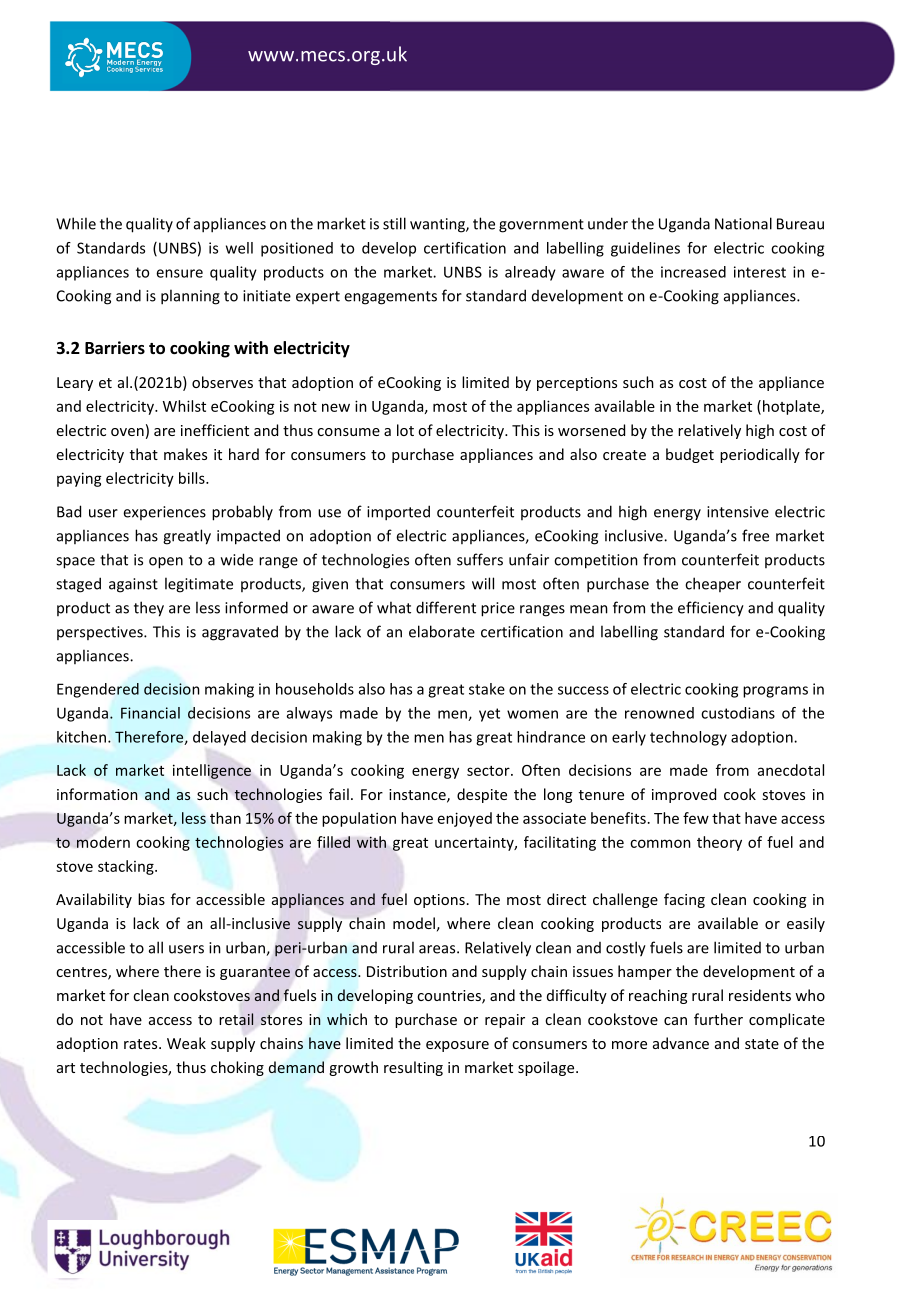  I want to click on improved, so click(684, 795).
